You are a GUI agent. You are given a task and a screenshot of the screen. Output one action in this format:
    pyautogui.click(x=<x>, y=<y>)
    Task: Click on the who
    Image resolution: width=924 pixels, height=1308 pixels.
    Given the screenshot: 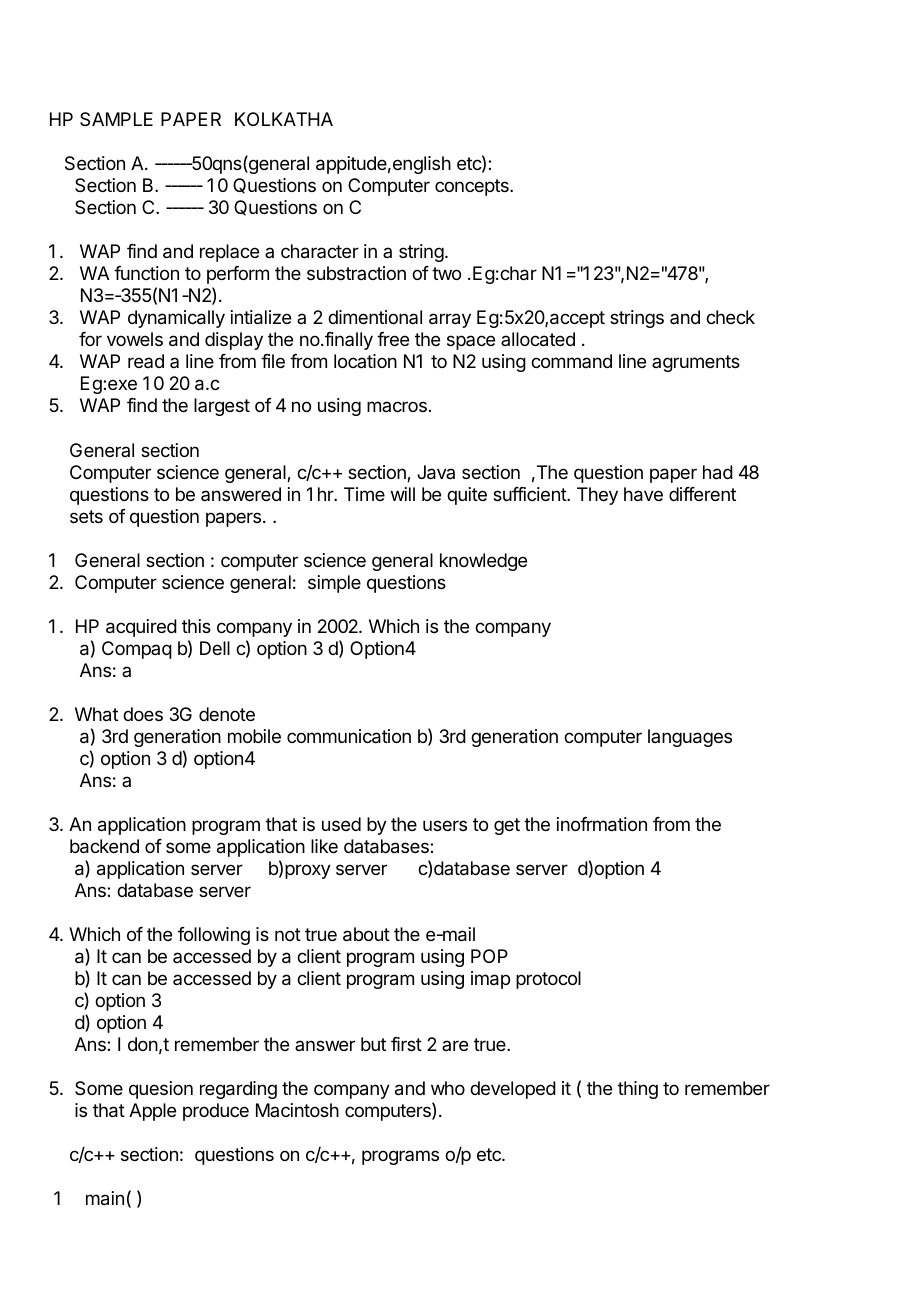 What is the action you would take?
    pyautogui.click(x=448, y=1088)
